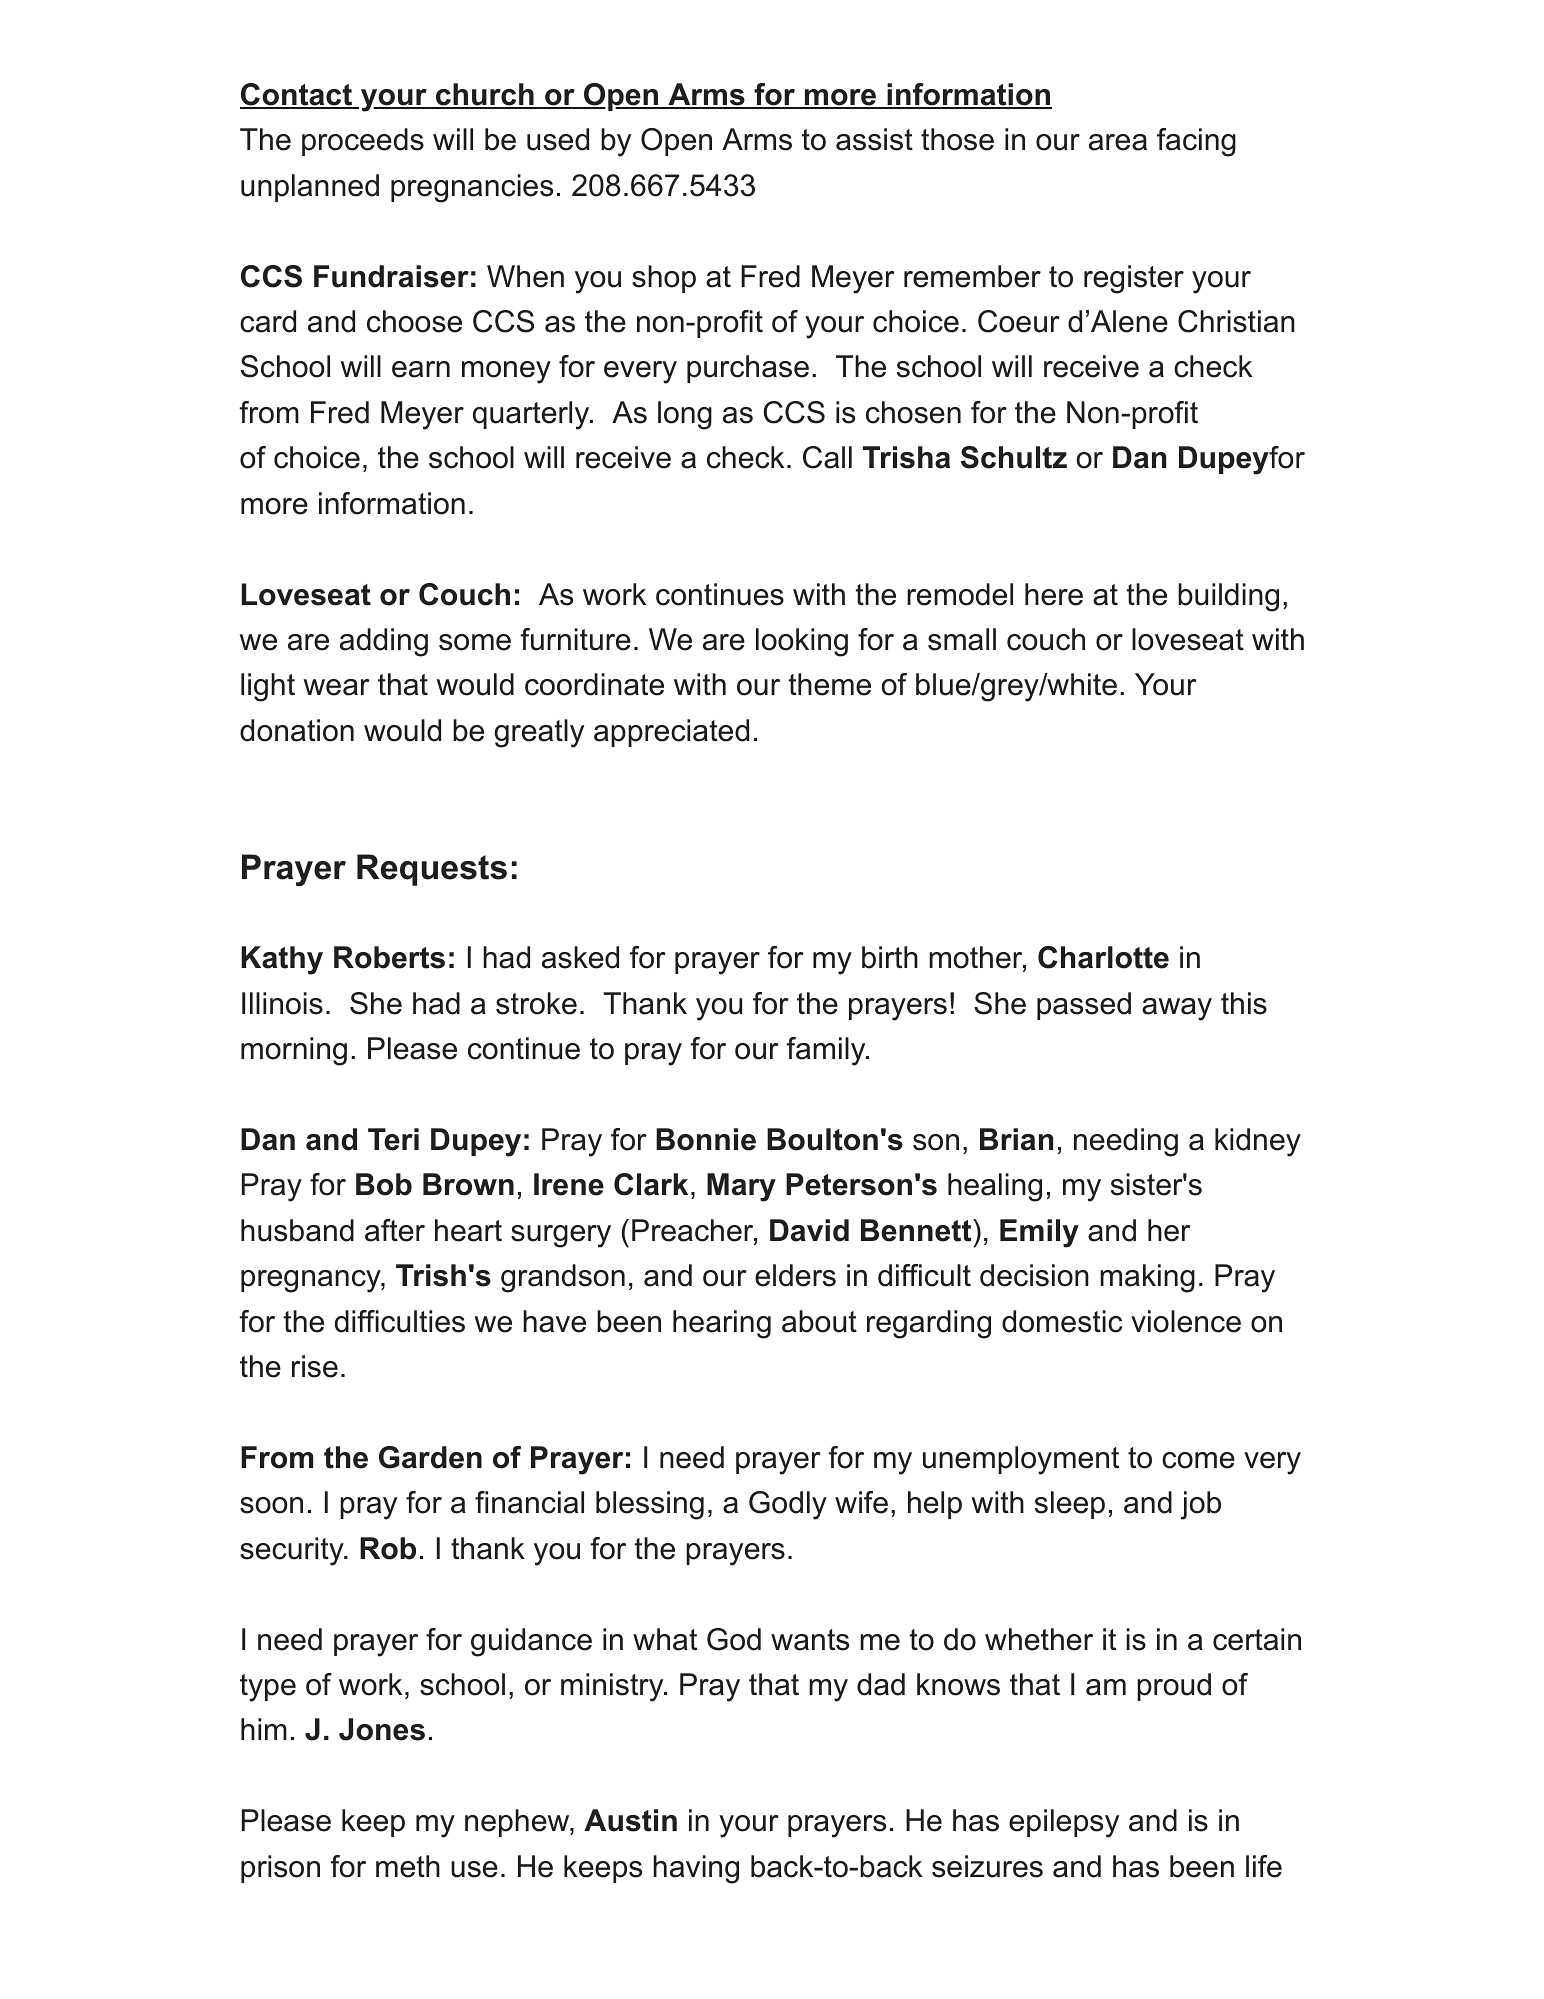  I want to click on epilepsy, so click(1064, 1823).
